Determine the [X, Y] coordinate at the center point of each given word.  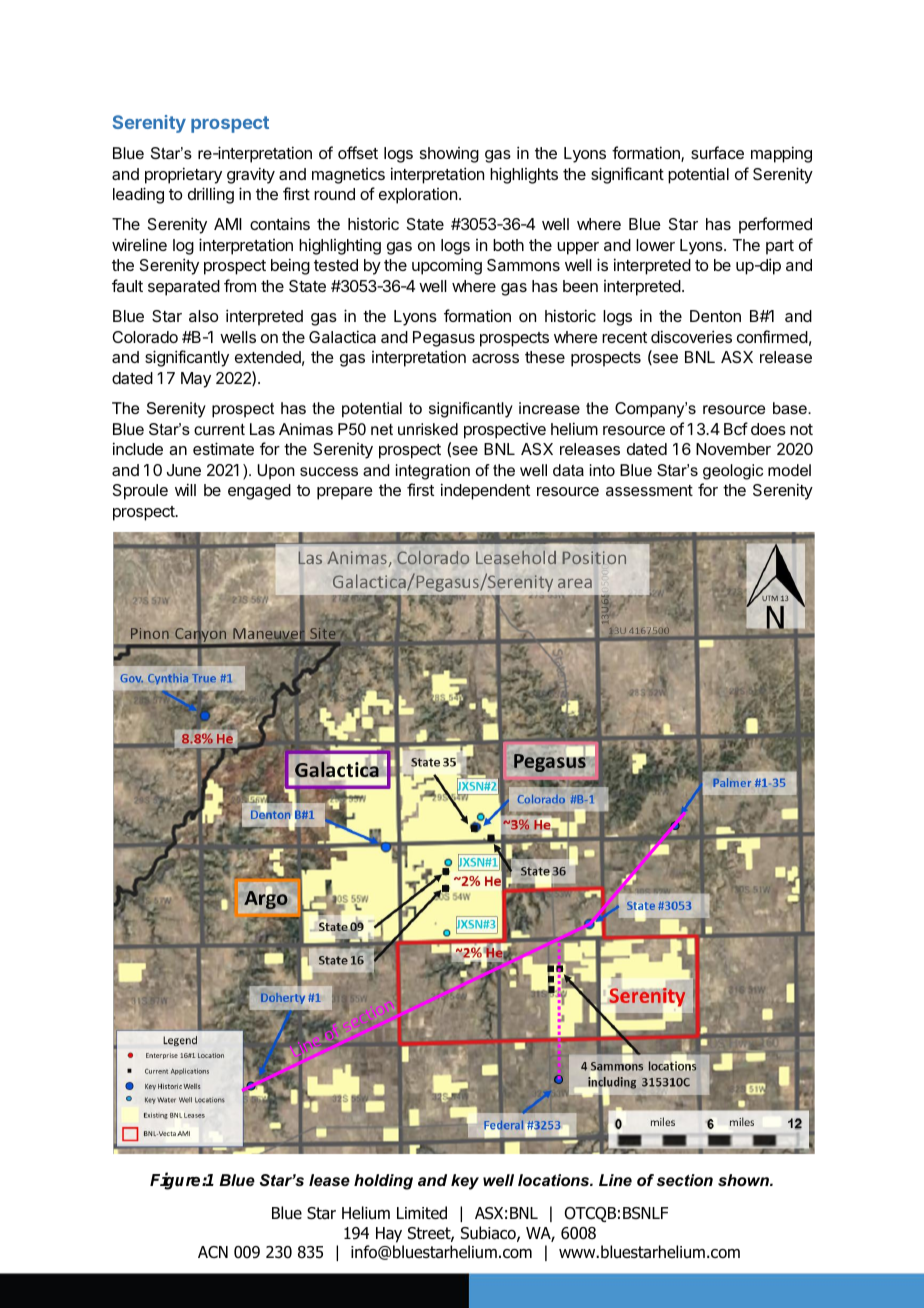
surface [717, 152]
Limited [422, 1213]
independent [485, 491]
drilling [211, 195]
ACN [213, 1252]
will [185, 489]
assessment [649, 490]
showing [449, 155]
